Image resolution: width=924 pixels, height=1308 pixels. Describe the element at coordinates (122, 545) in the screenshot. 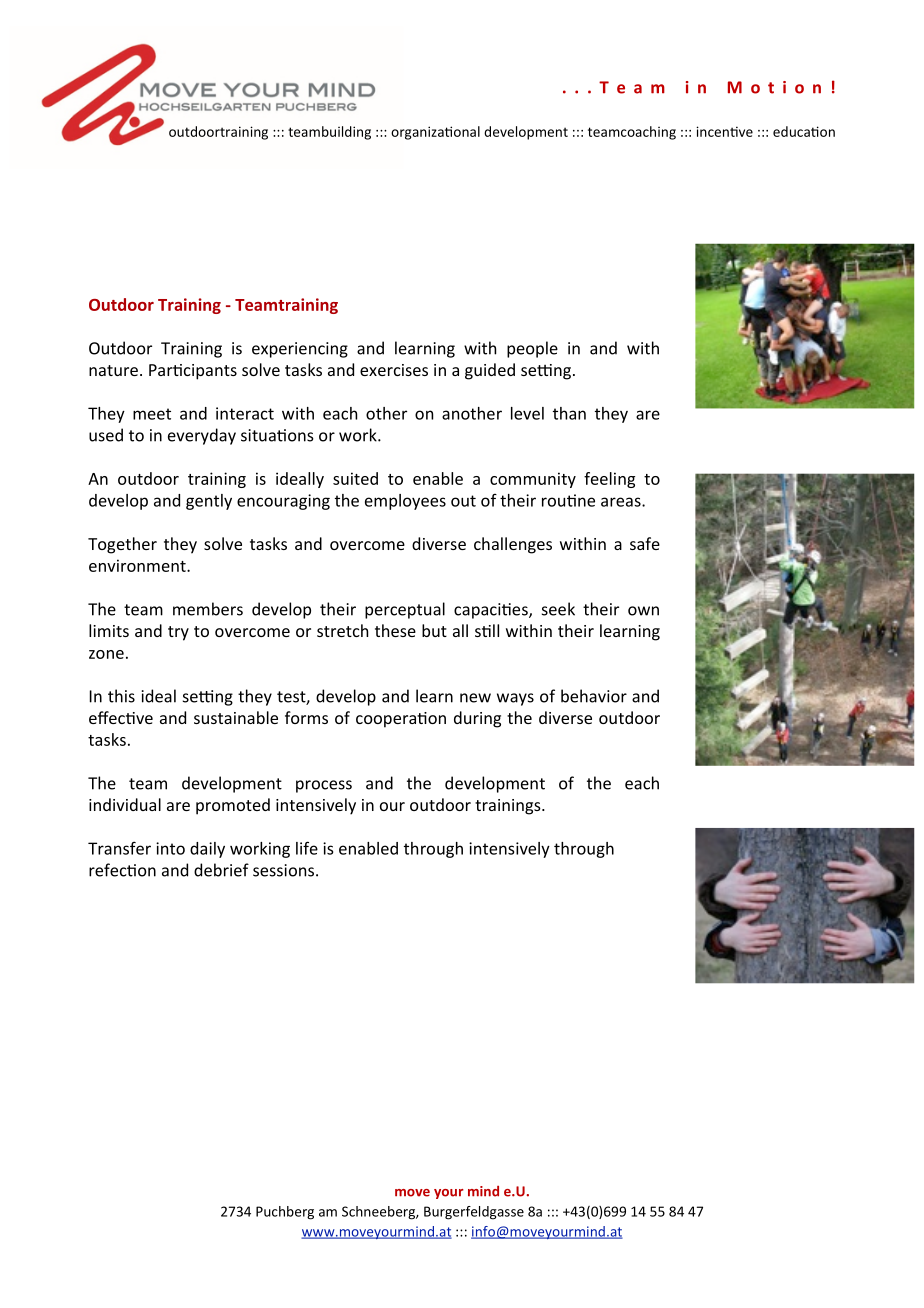

I see `Together` at that location.
